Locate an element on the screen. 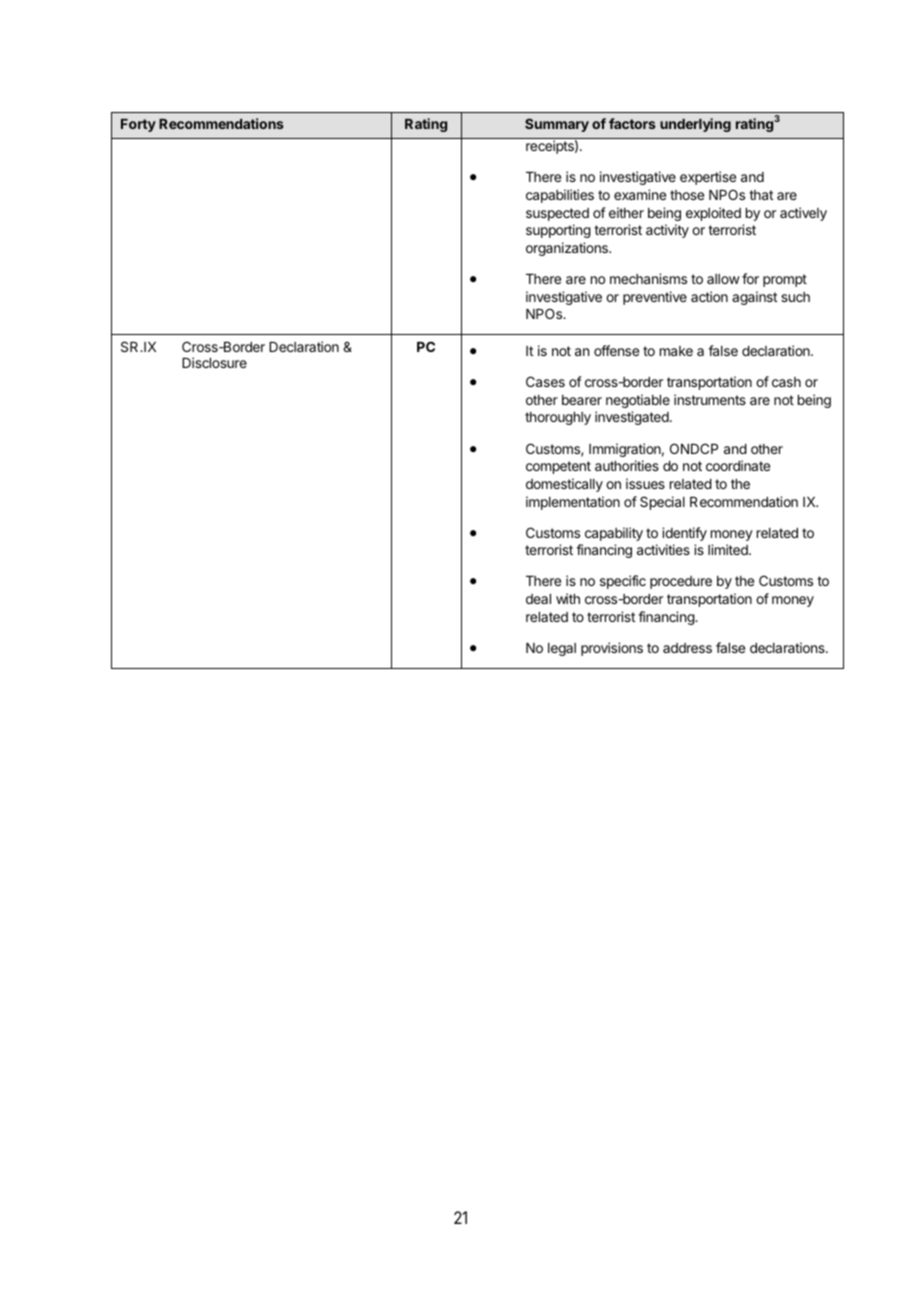 The width and height of the screenshot is (924, 1308). Summary is located at coordinates (557, 125).
